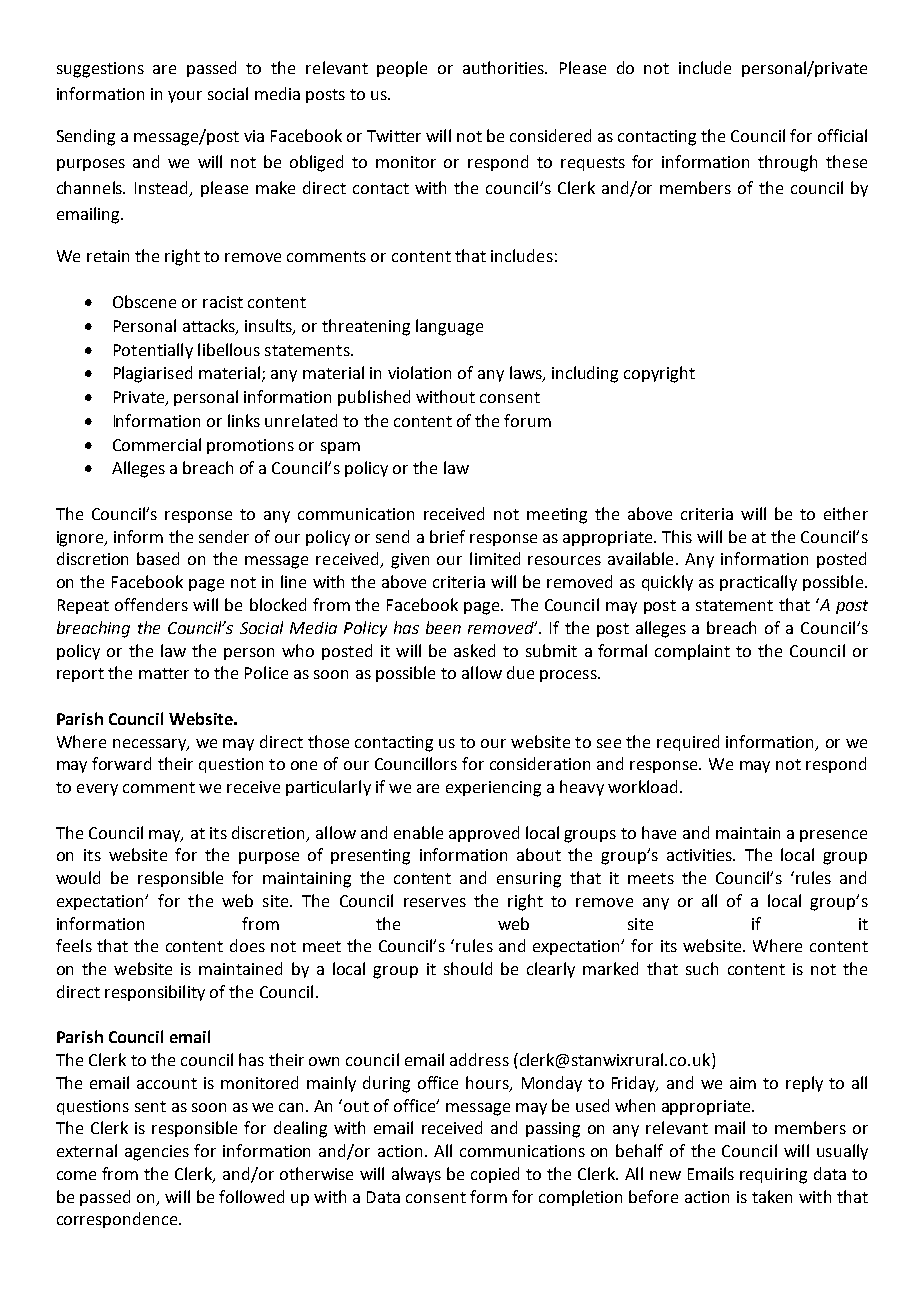 The image size is (924, 1308). What do you see at coordinates (787, 163) in the image?
I see `through` at bounding box center [787, 163].
